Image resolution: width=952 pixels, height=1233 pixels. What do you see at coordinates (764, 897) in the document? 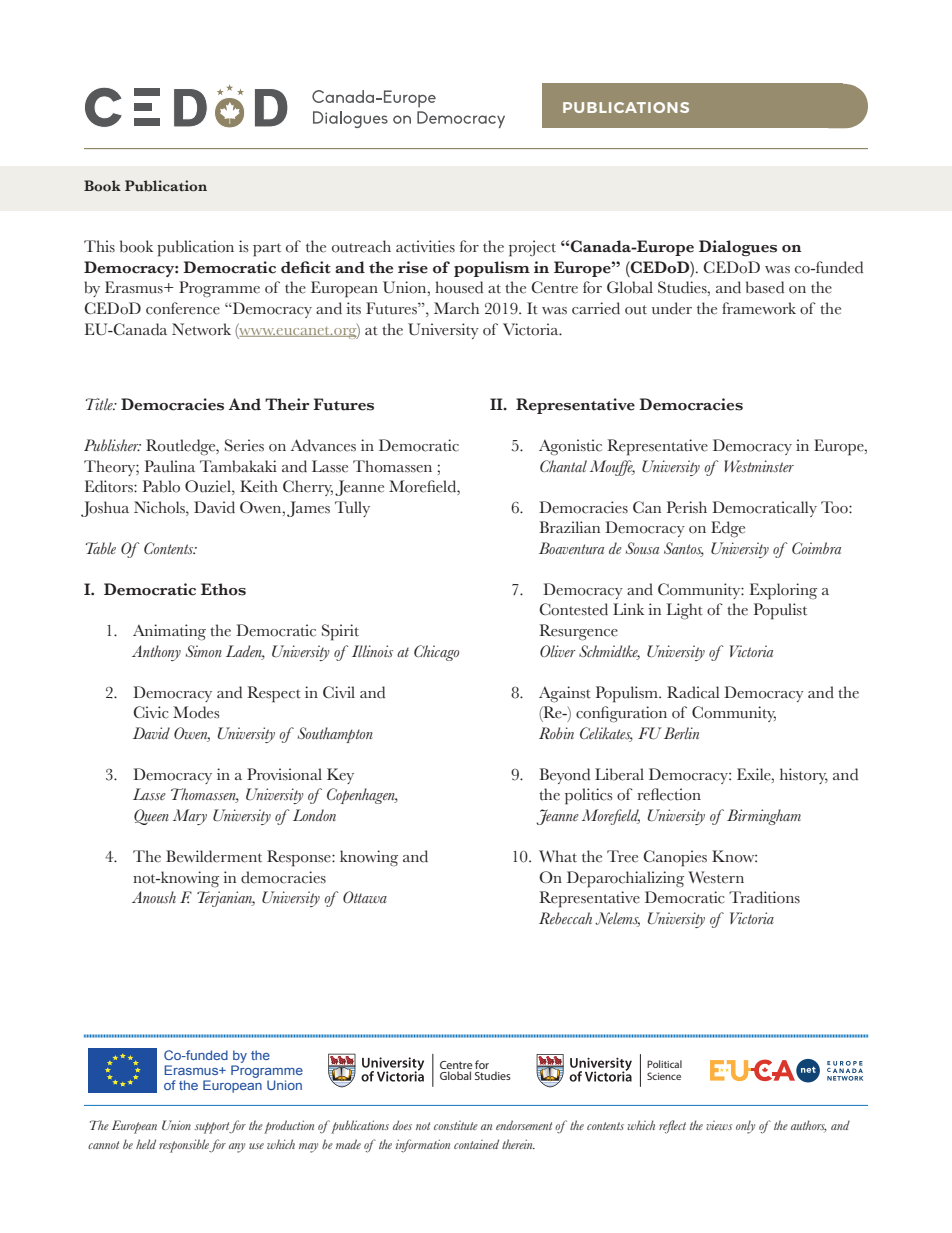
I see `Traditions` at bounding box center [764, 897].
